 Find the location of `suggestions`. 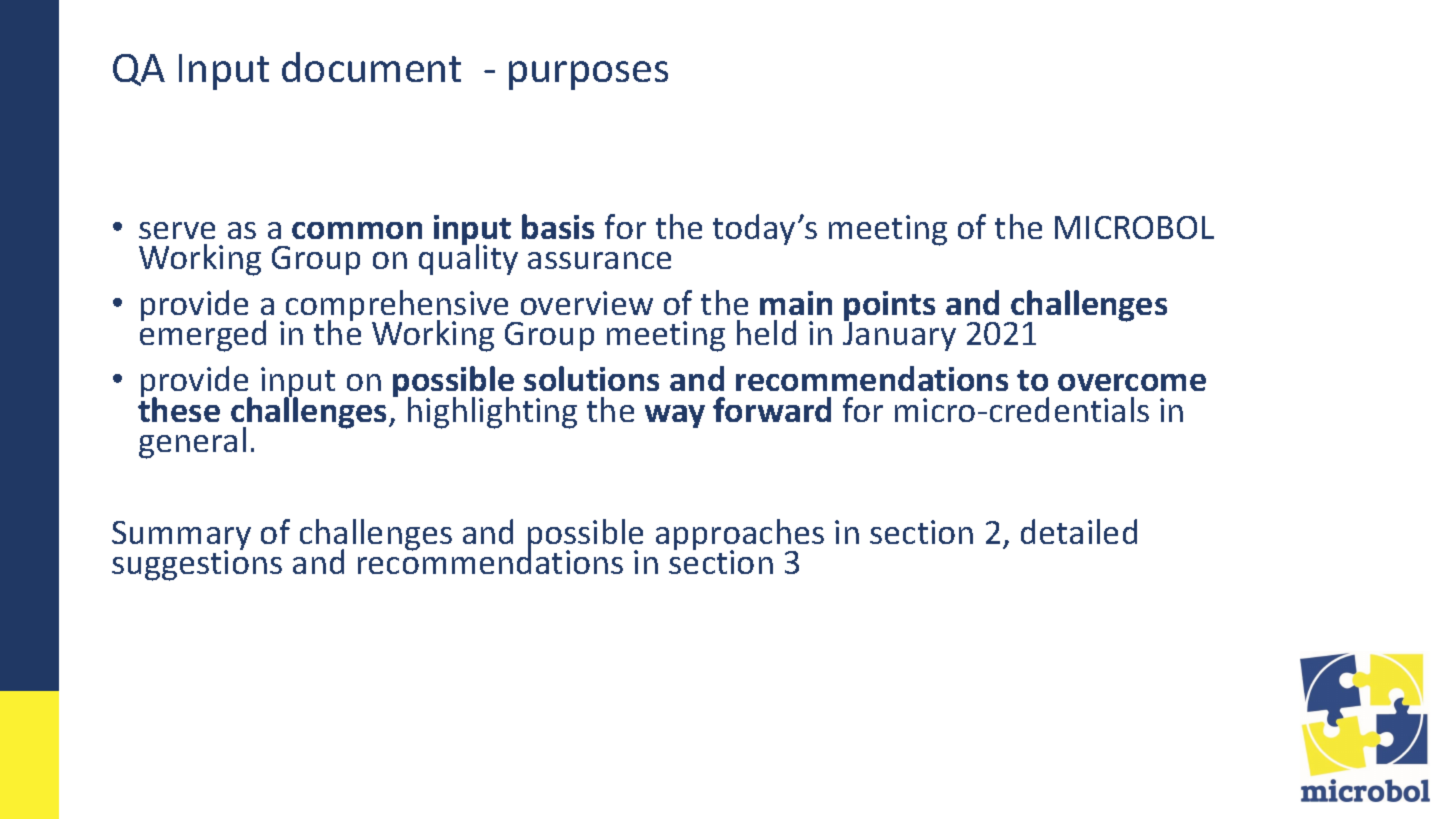

suggestions is located at coordinates (197, 565).
